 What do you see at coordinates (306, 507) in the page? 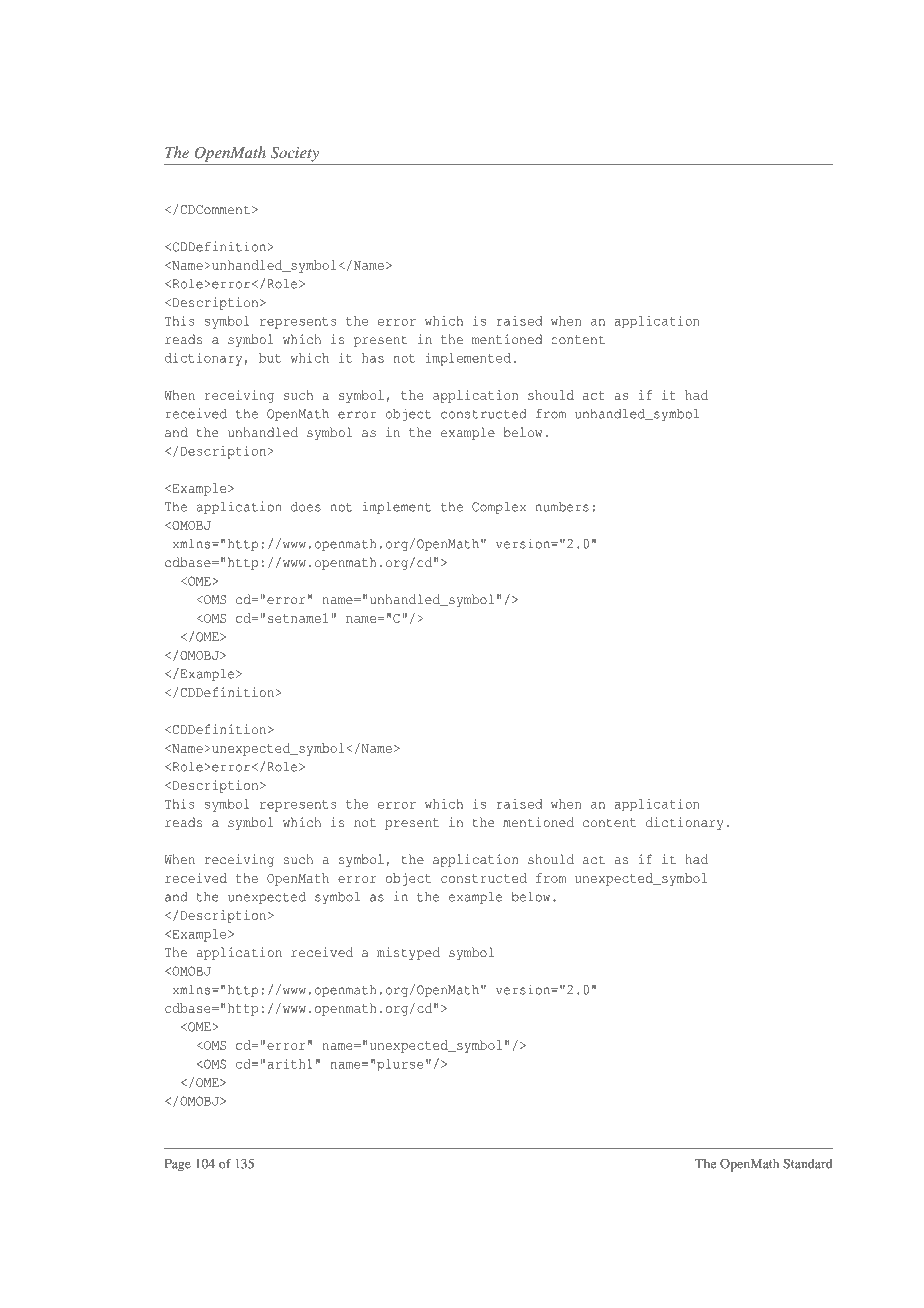
I see `does` at bounding box center [306, 507].
